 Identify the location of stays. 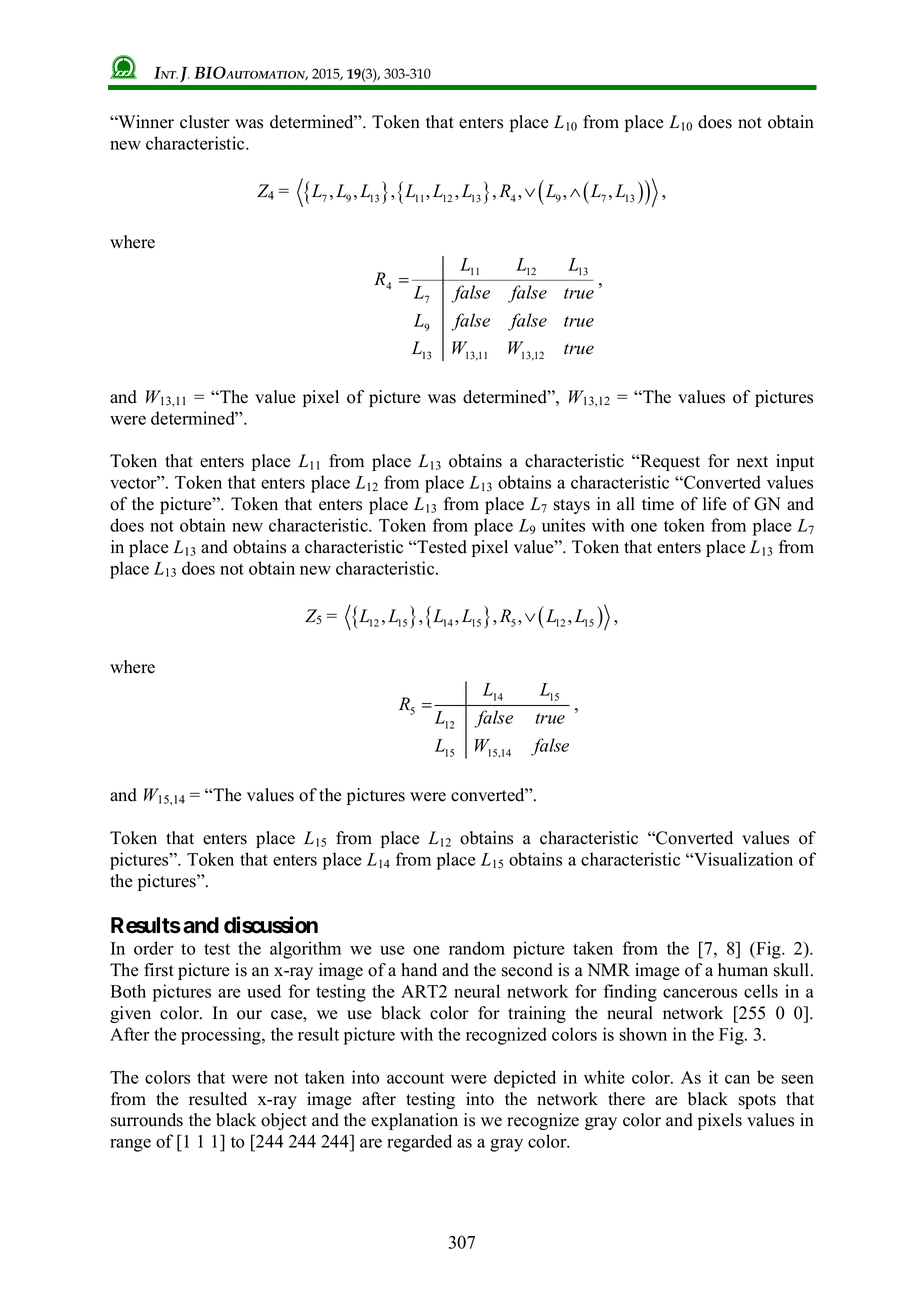
(572, 506).
